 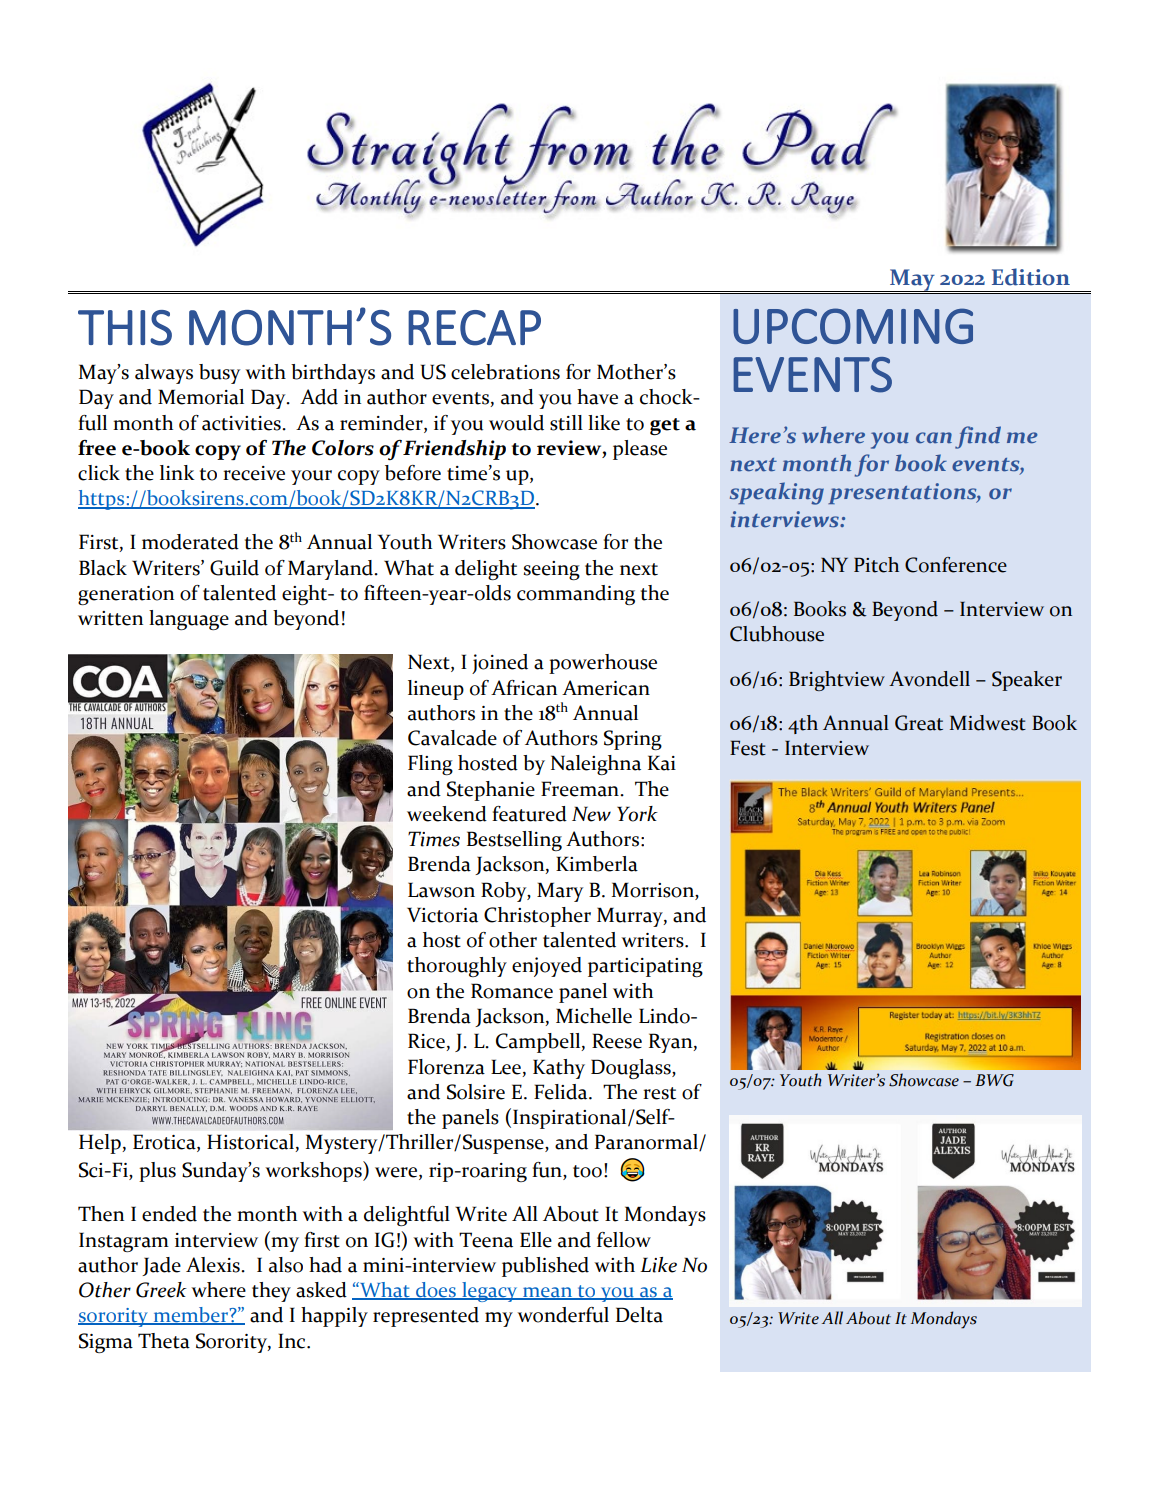 I want to click on THIS, so click(x=125, y=328).
